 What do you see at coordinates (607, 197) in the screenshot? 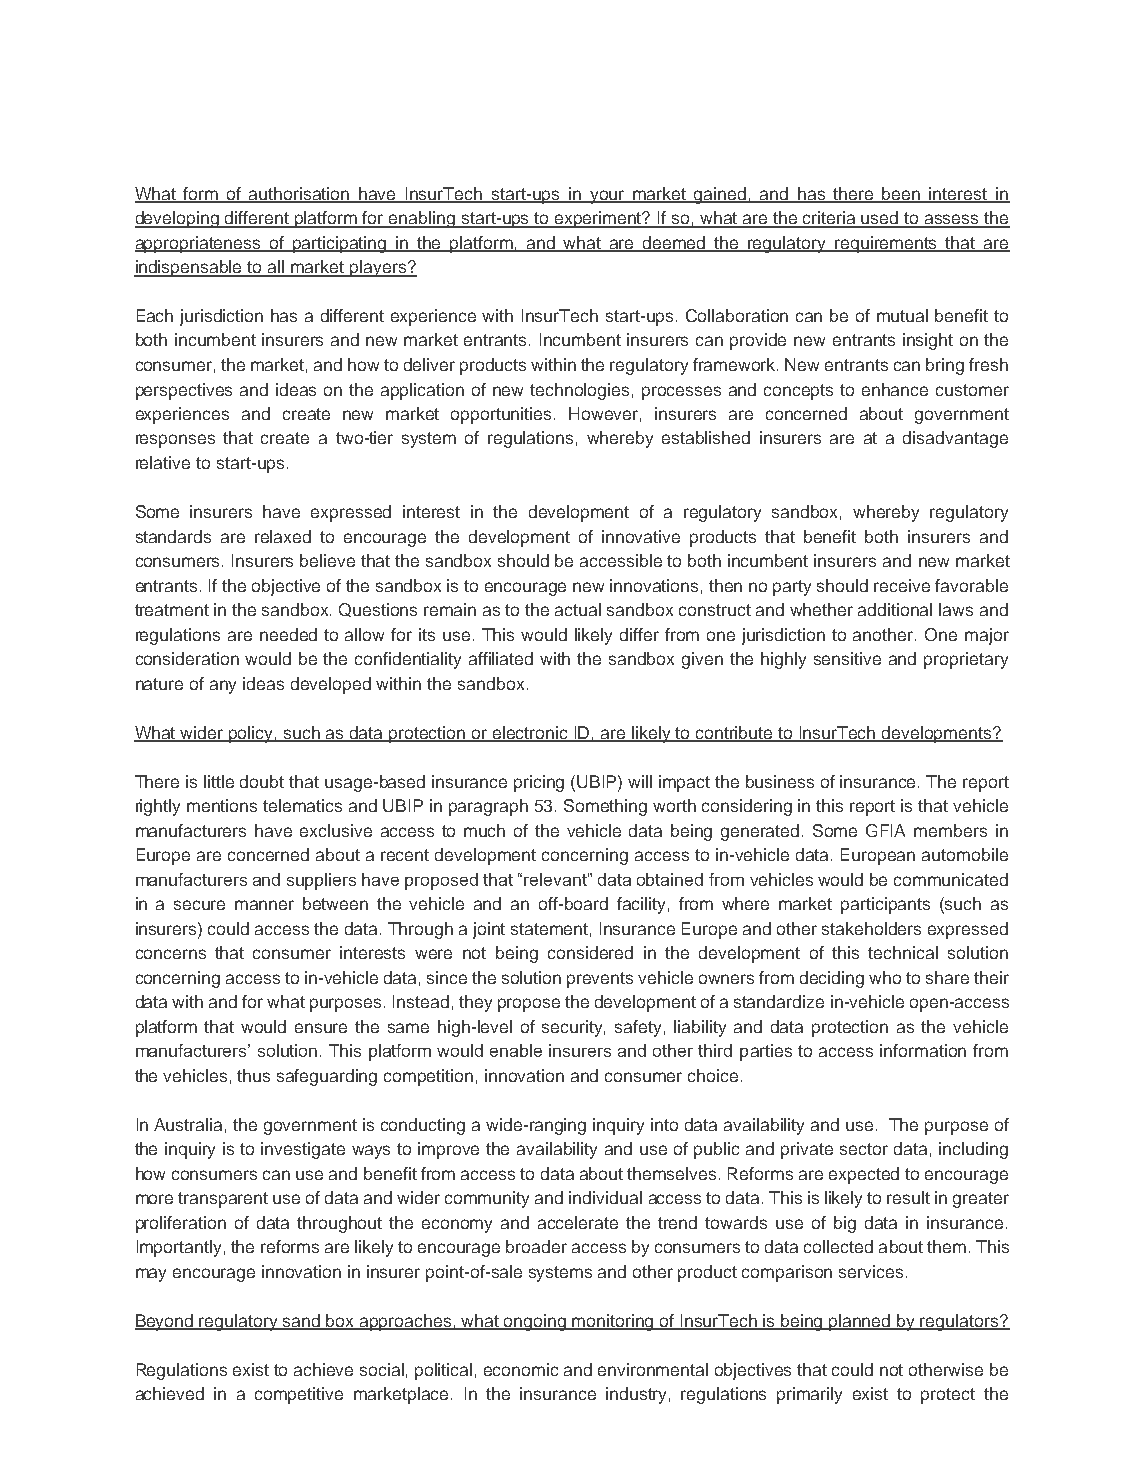
I see `your` at bounding box center [607, 197].
